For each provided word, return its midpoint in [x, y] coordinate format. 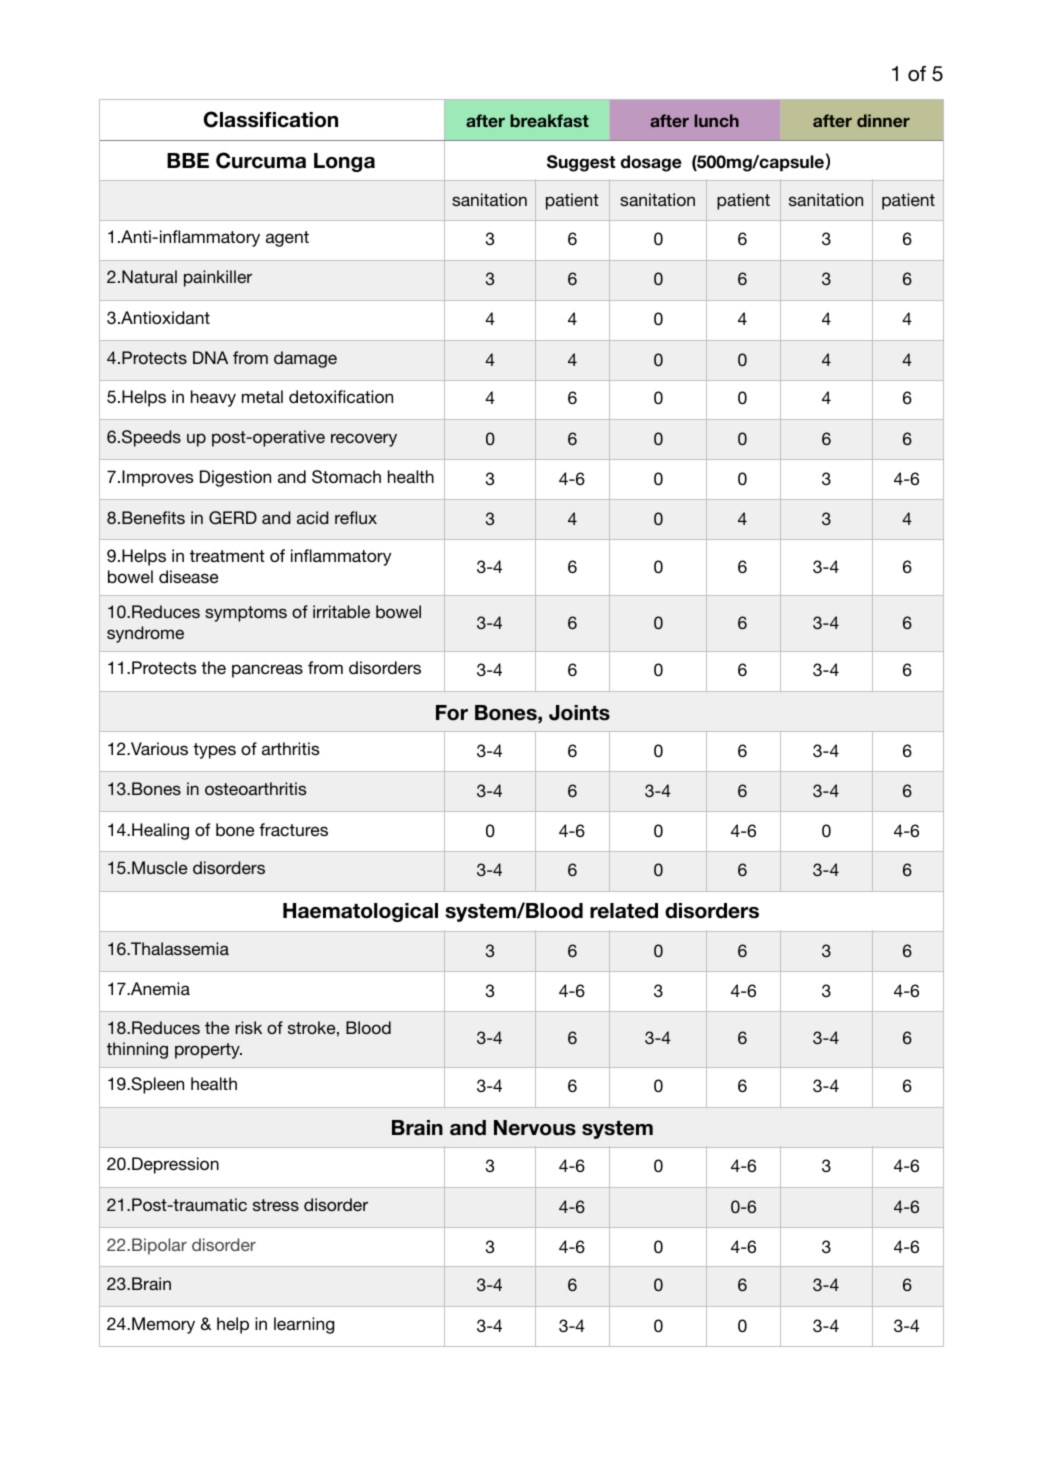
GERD [233, 518]
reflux [356, 517]
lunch [717, 120]
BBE [188, 160]
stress [276, 1205]
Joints [579, 713]
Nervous [535, 1128]
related [624, 911]
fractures [293, 829]
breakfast [549, 120]
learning [304, 1325]
